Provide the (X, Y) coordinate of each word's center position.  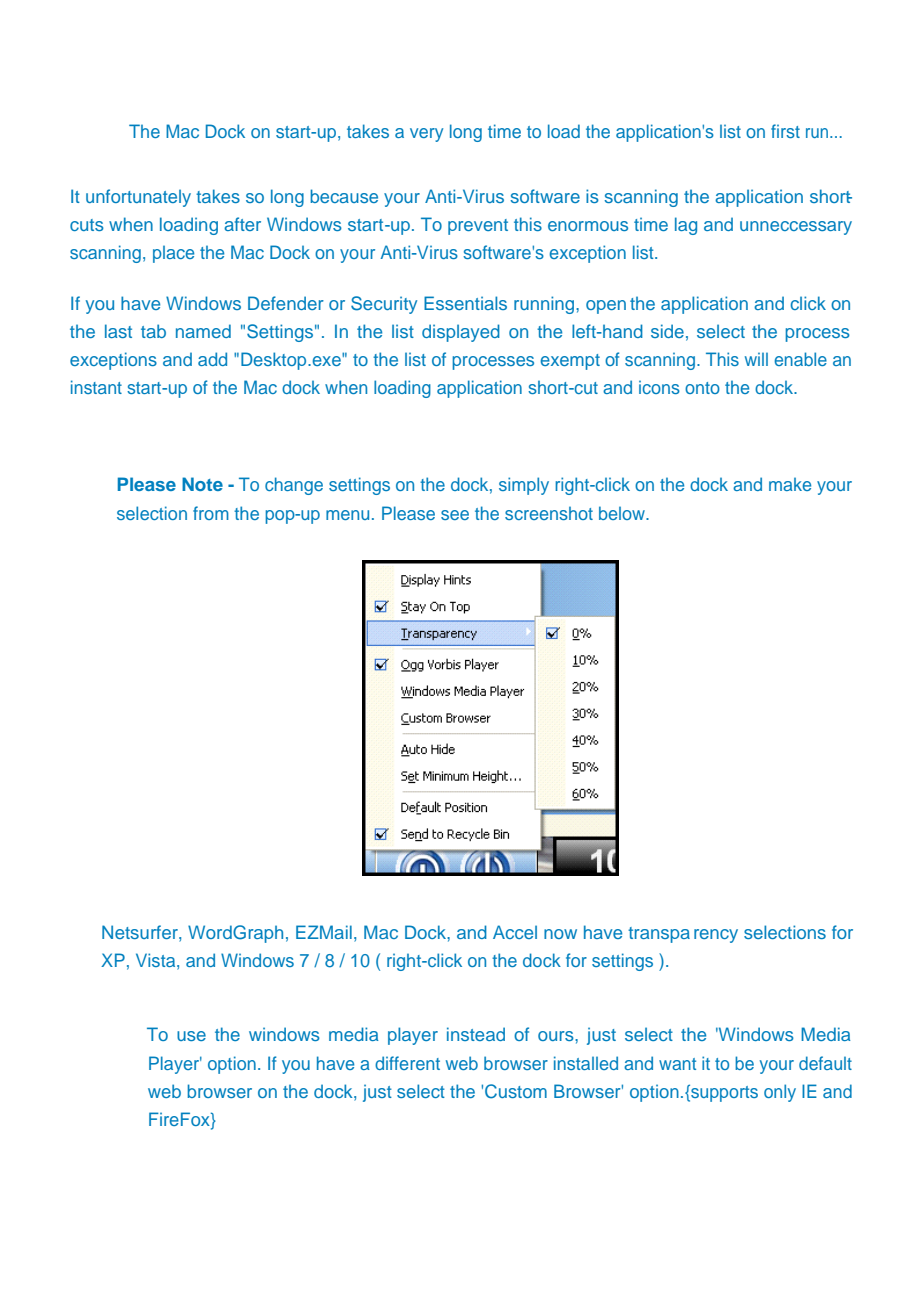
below (623, 513)
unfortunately (138, 198)
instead (476, 1034)
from (211, 513)
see (455, 515)
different (407, 1063)
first (785, 131)
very (426, 135)
